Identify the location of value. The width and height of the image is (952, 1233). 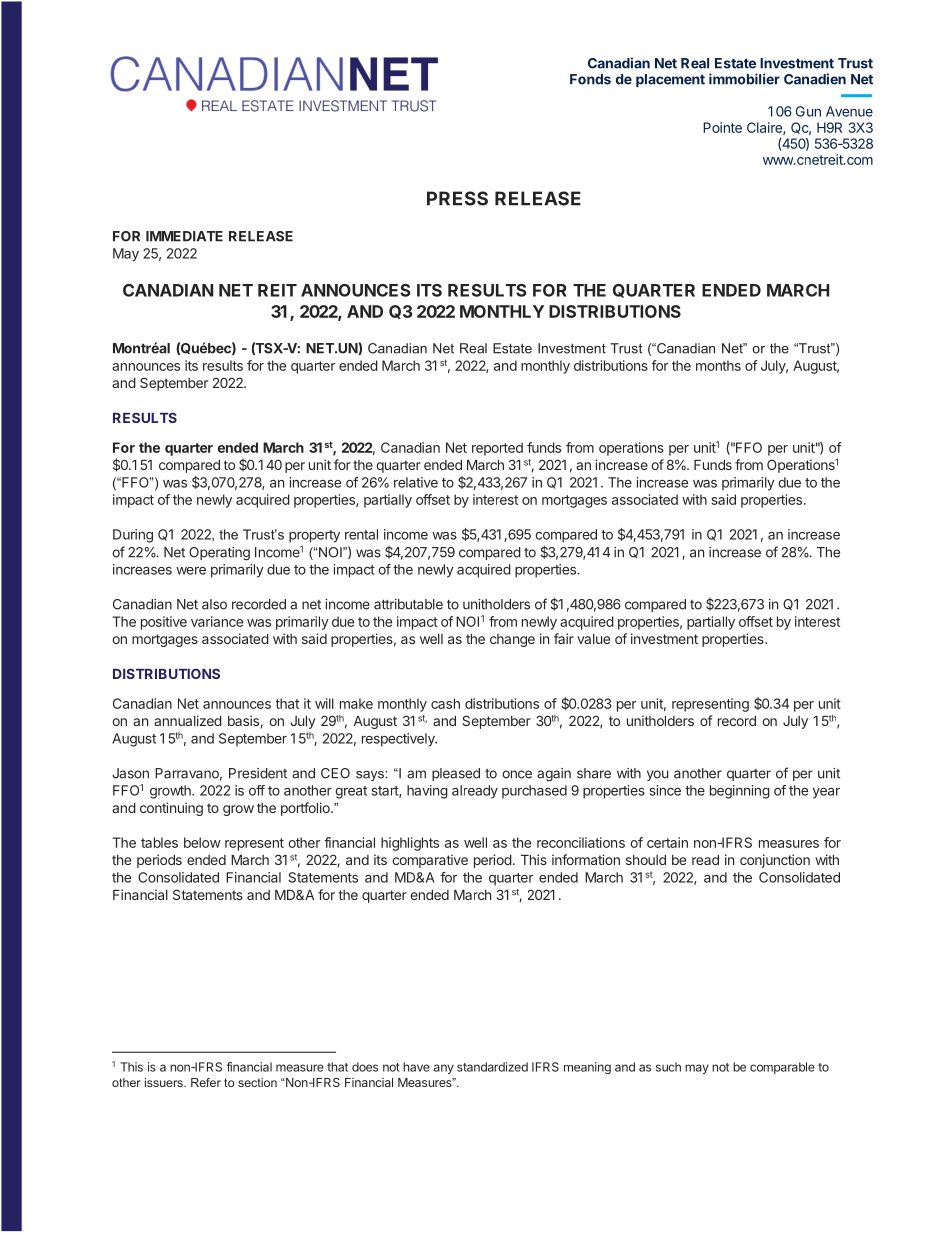
(593, 639).
